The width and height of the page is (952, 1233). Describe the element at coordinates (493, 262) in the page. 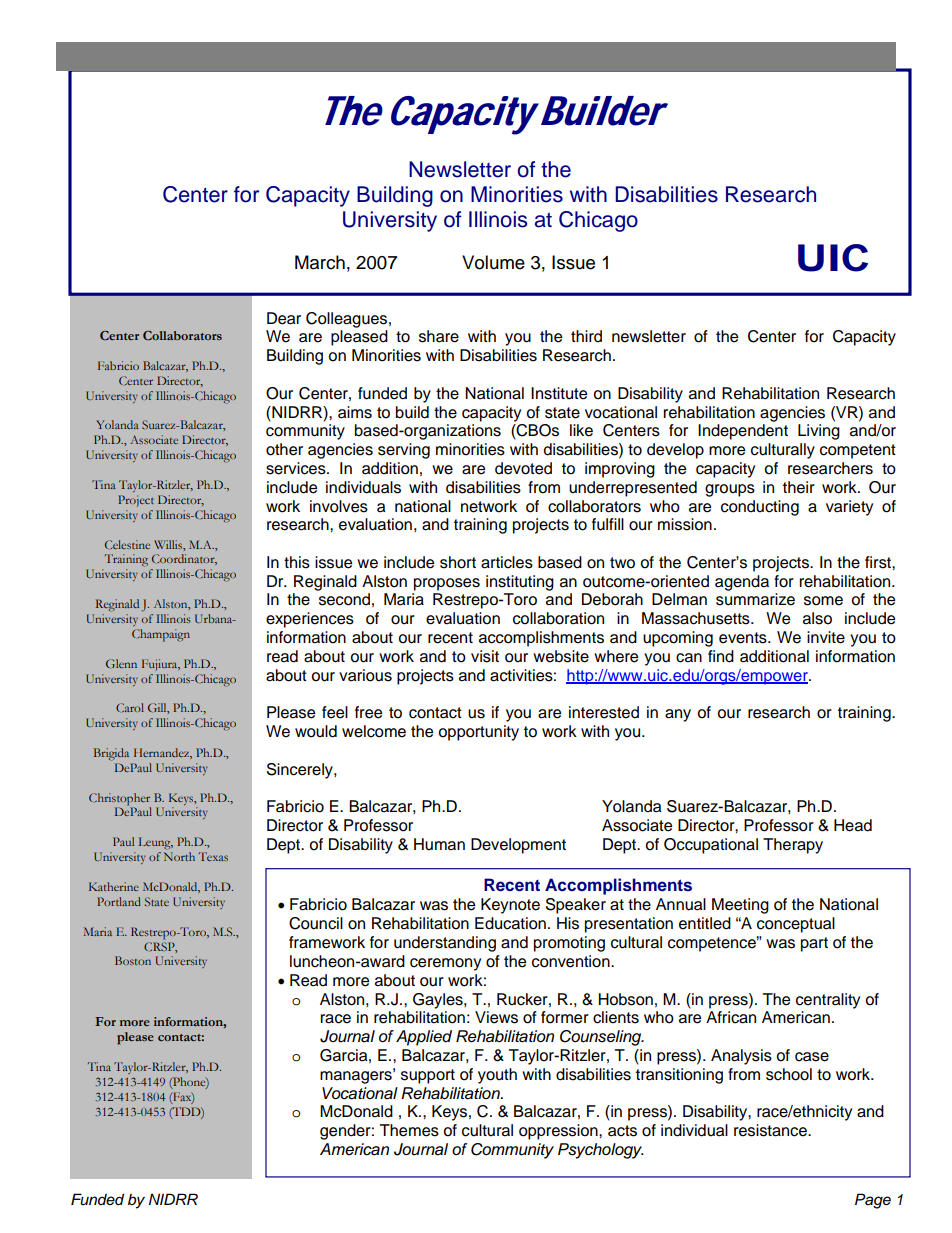

I see `Volume` at that location.
